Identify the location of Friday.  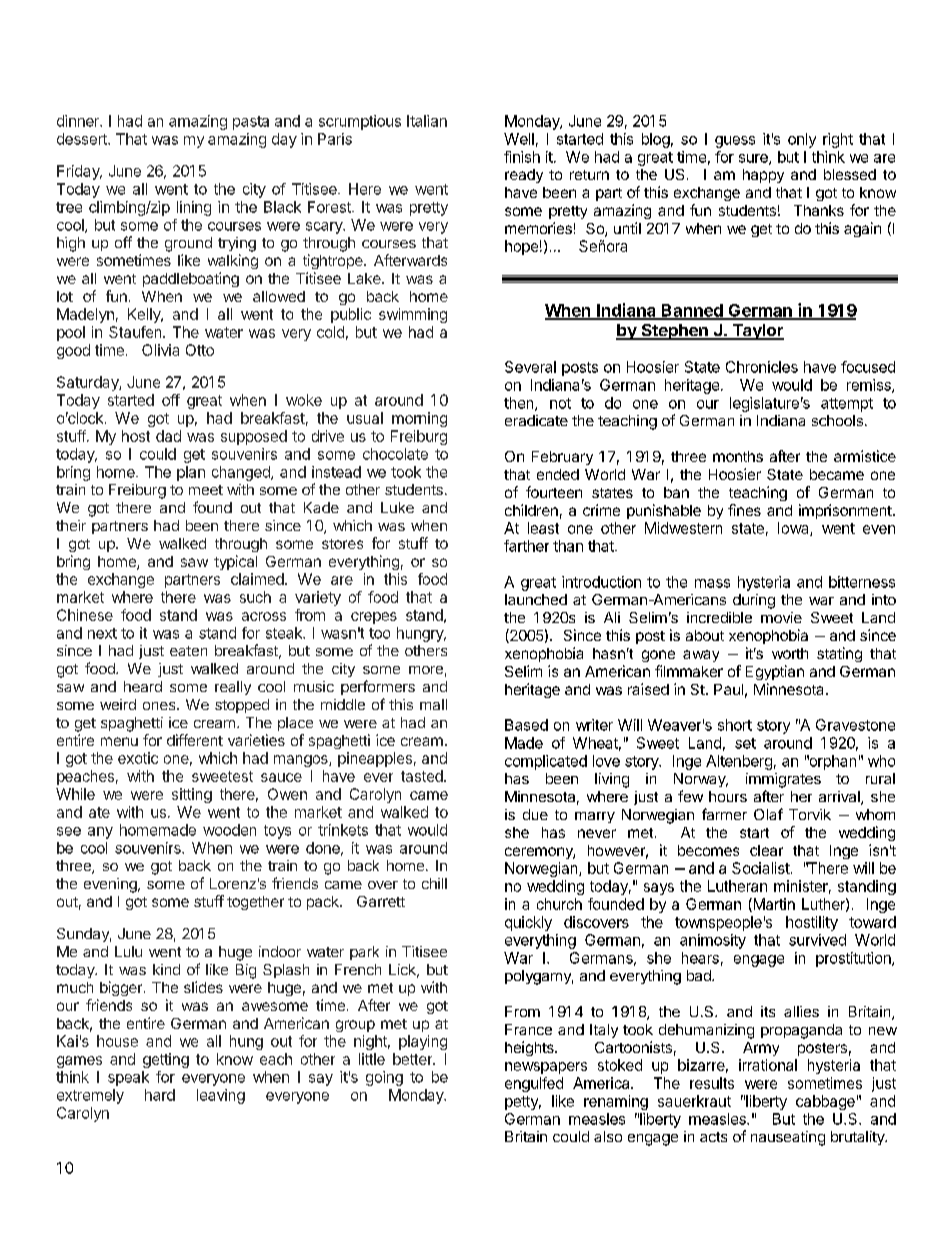
(79, 172).
